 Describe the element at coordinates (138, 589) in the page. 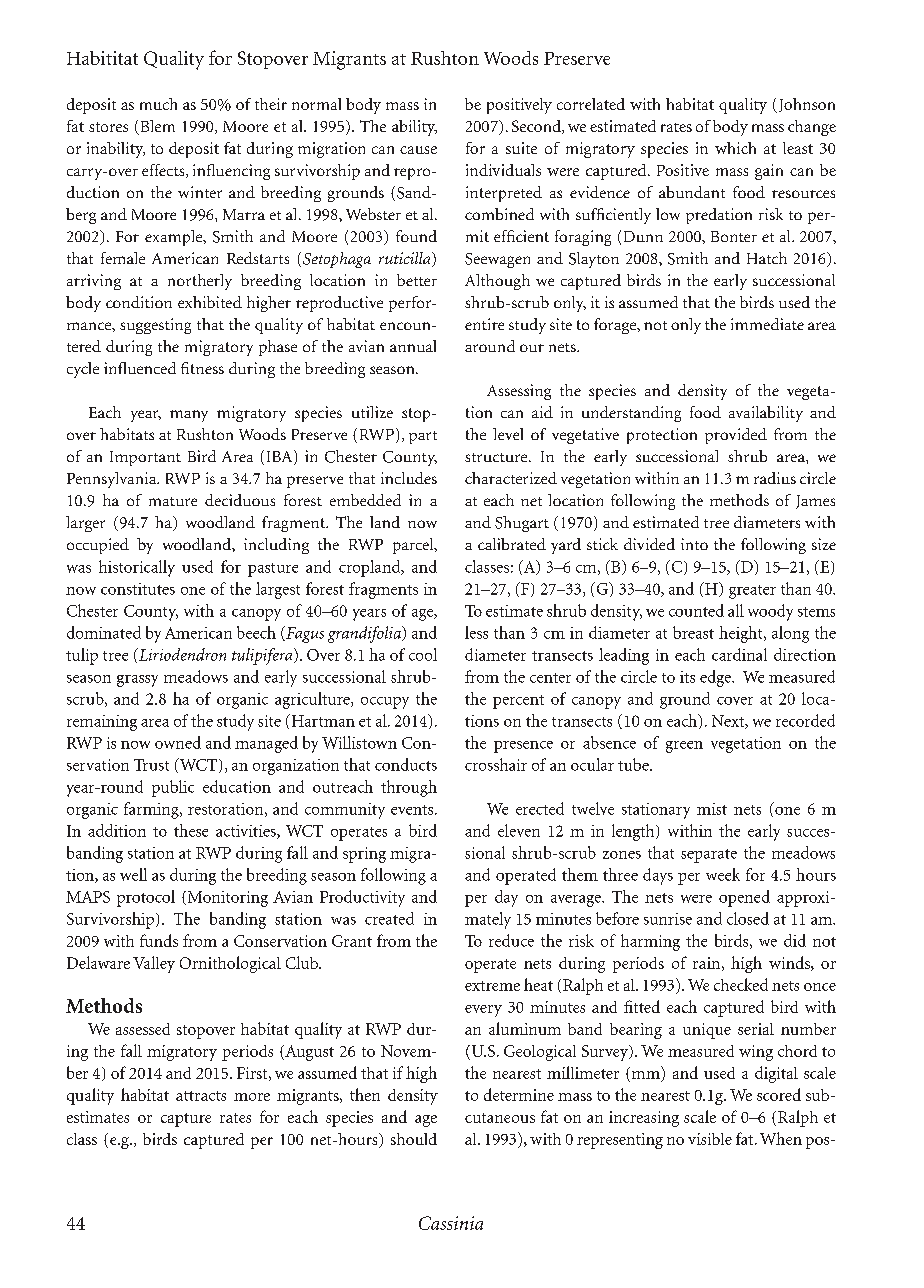

I see `constitutes` at that location.
